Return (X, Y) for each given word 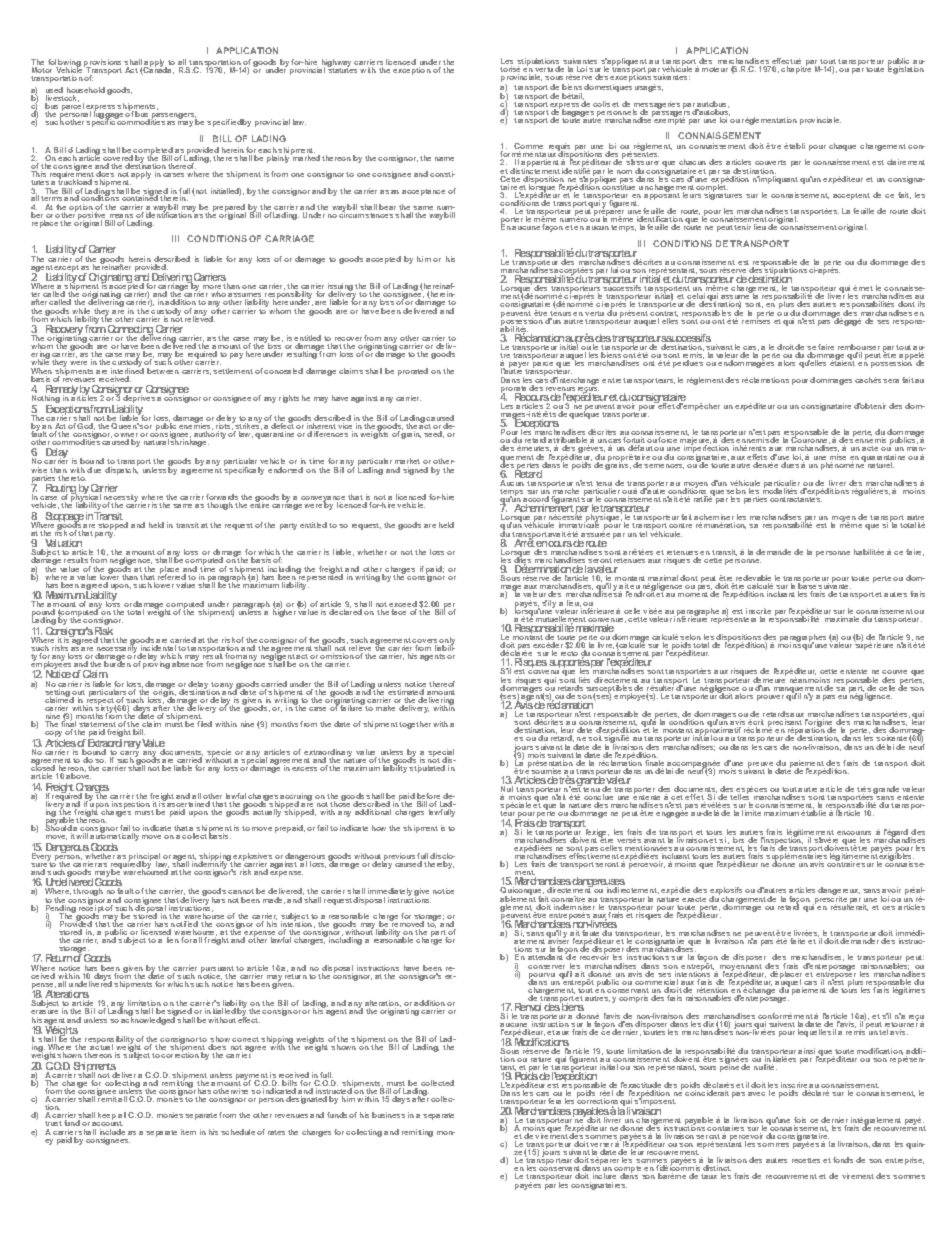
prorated (413, 372)
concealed (283, 371)
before (428, 796)
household (86, 90)
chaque (842, 147)
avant (654, 840)
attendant (545, 957)
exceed (403, 605)
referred (172, 575)
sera (891, 381)
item (188, 1132)
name (444, 159)
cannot (241, 891)
